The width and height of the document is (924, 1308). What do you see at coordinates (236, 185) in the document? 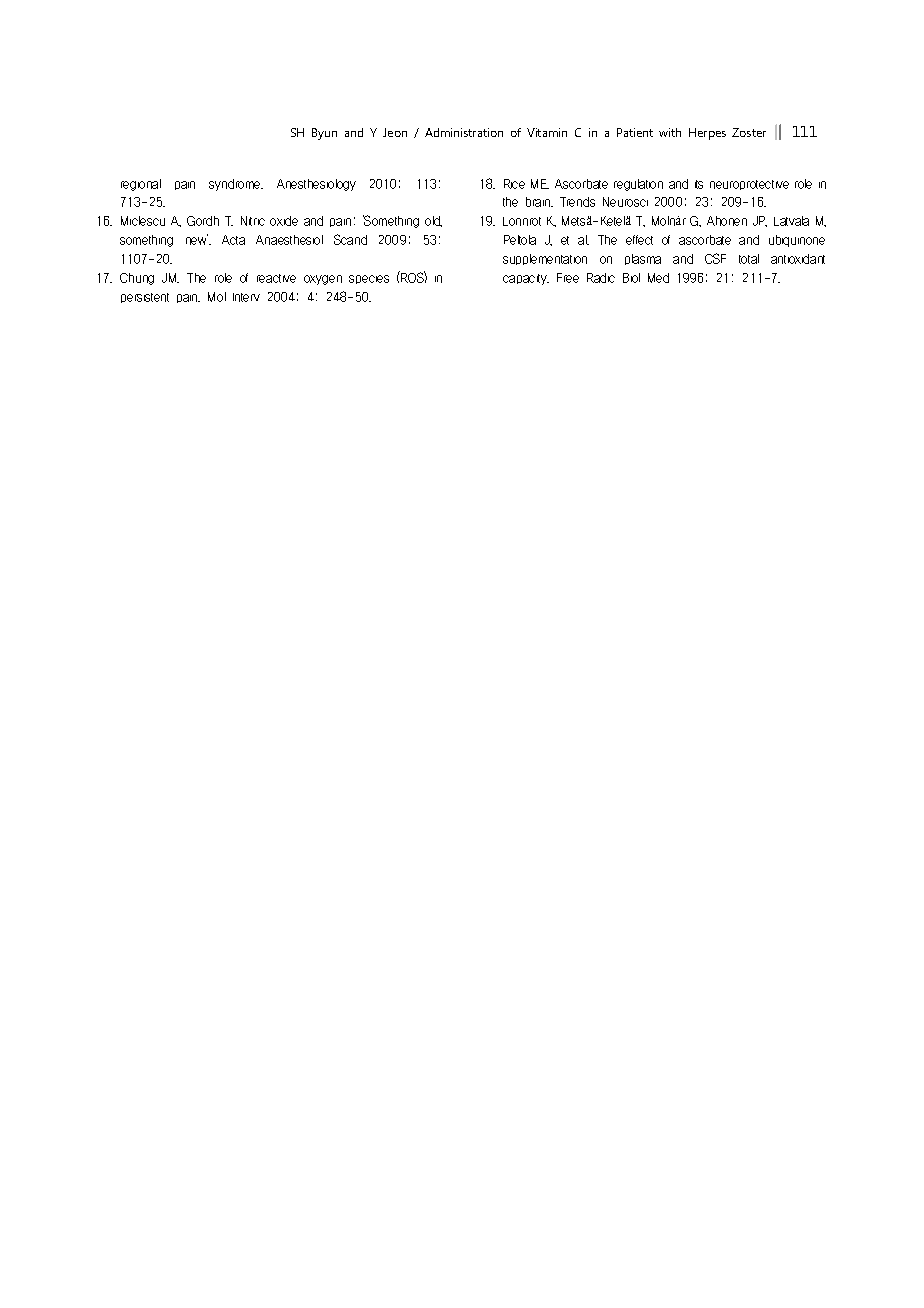
I see `syndrome` at bounding box center [236, 185].
